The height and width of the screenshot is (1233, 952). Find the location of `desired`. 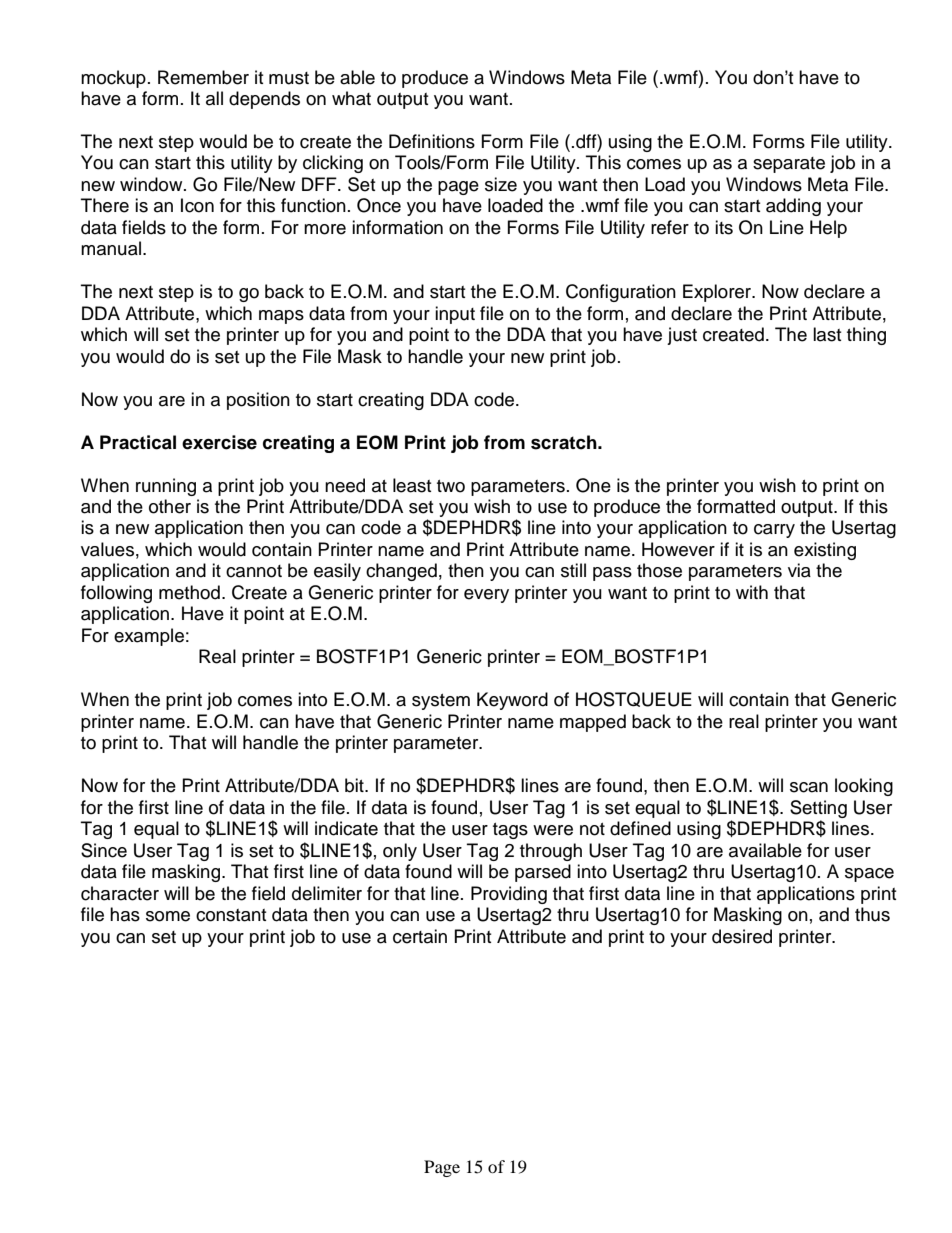

desired is located at coordinates (742, 936).
